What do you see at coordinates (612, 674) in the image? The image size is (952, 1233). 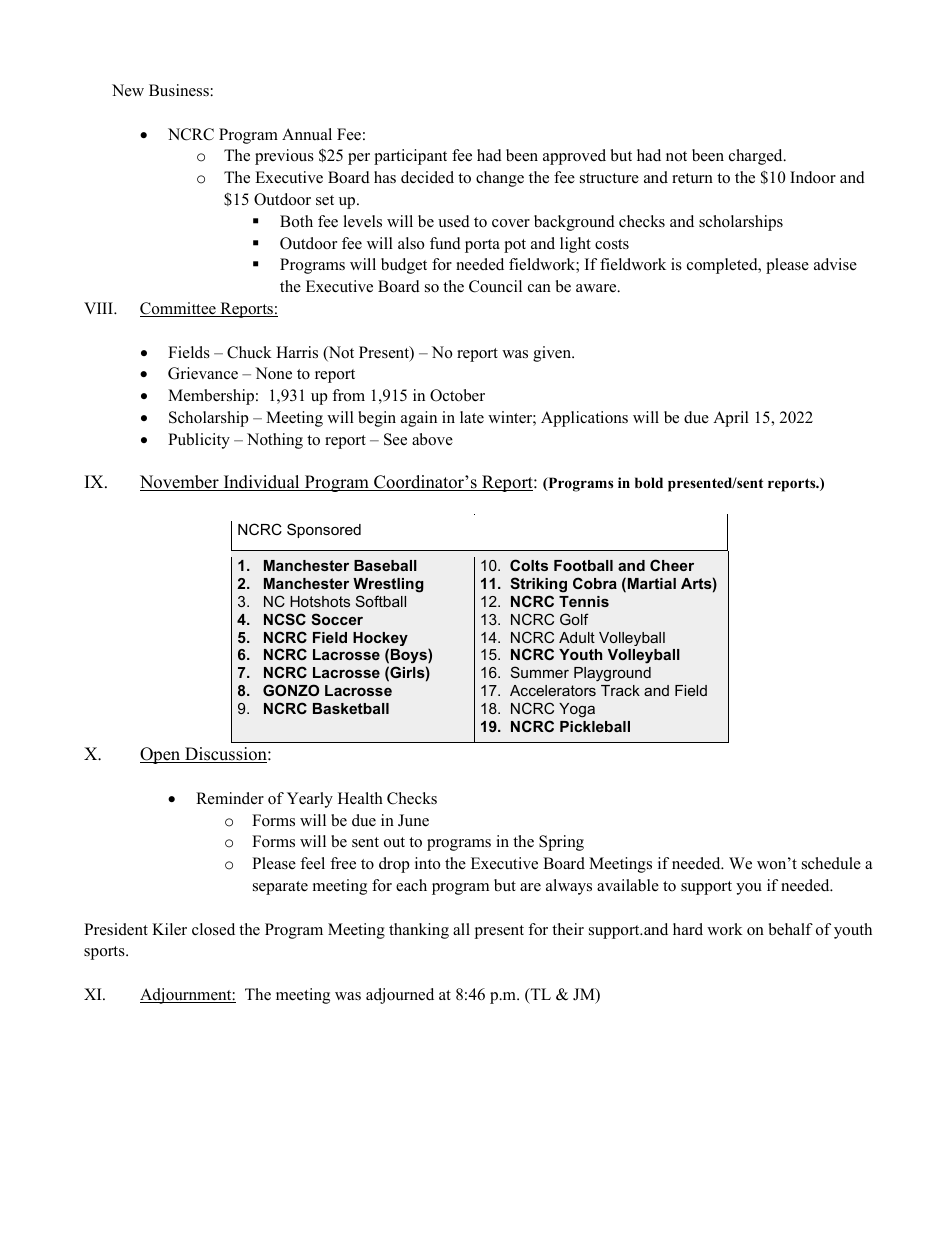 I see `Playground` at bounding box center [612, 674].
